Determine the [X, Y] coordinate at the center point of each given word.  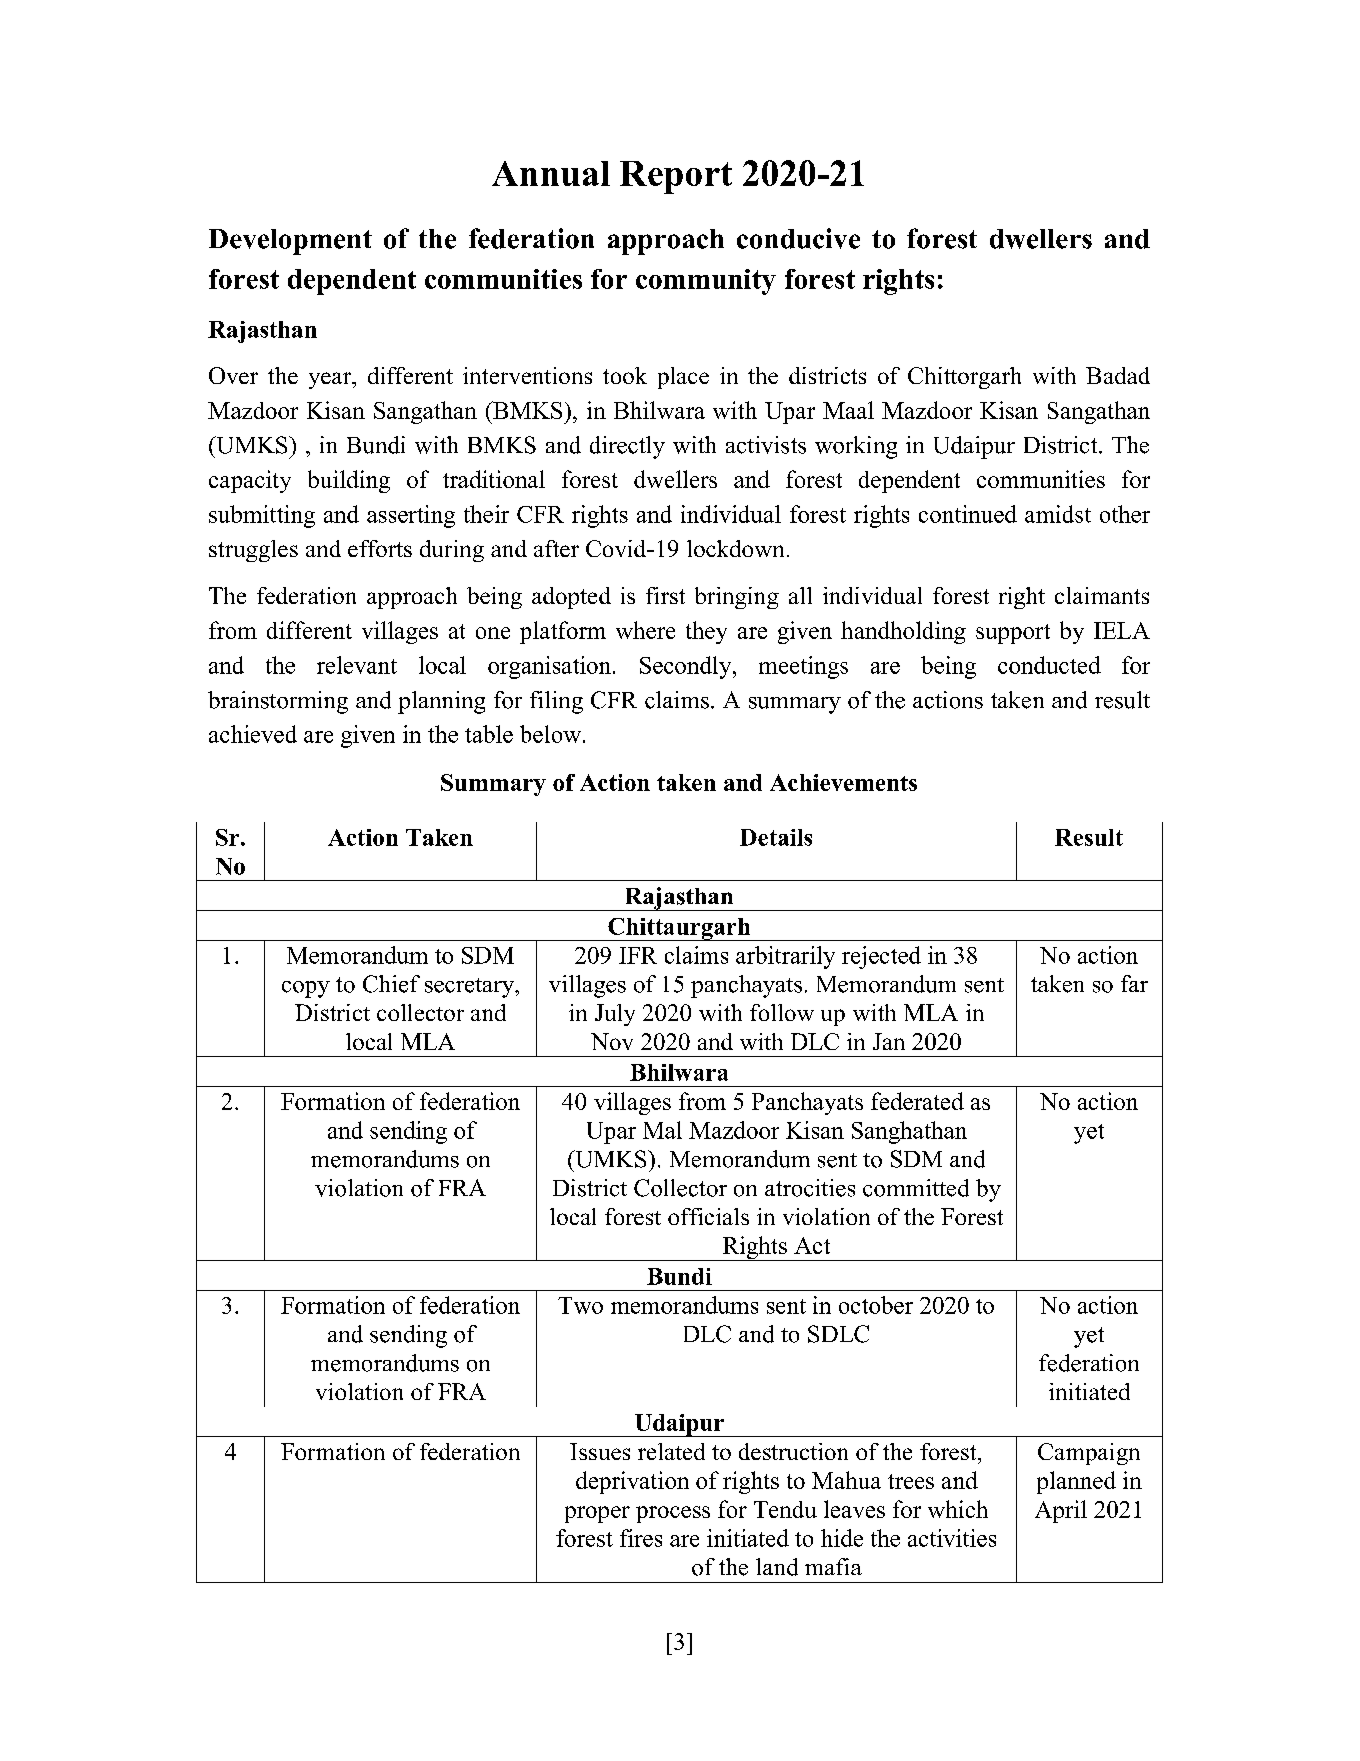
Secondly [687, 667]
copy [306, 989]
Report [676, 177]
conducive [798, 238]
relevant [357, 665]
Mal [662, 1130]
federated [917, 1101]
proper [597, 1514]
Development [290, 242]
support [1013, 634]
